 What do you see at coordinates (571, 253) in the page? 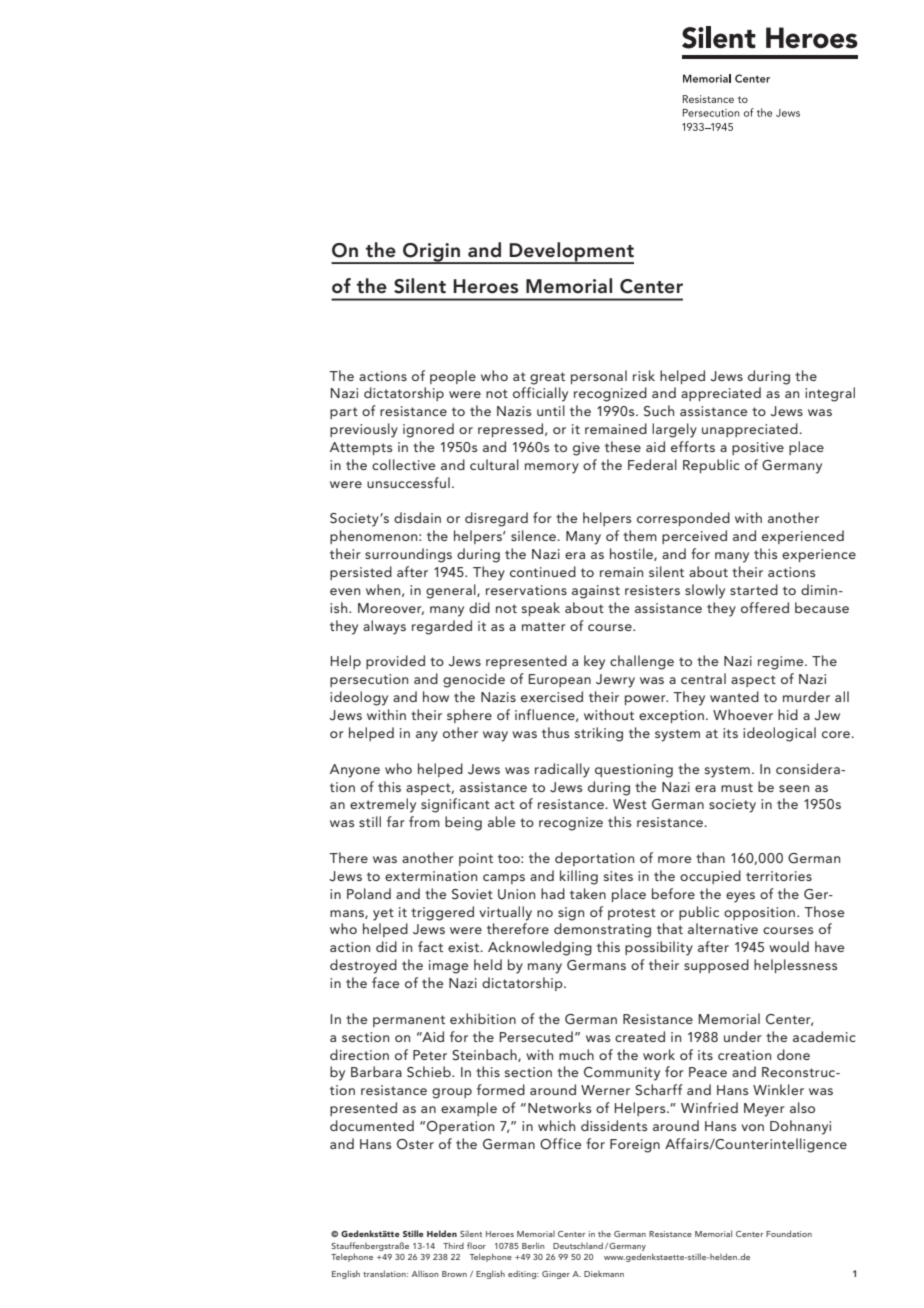
I see `Development` at bounding box center [571, 253].
